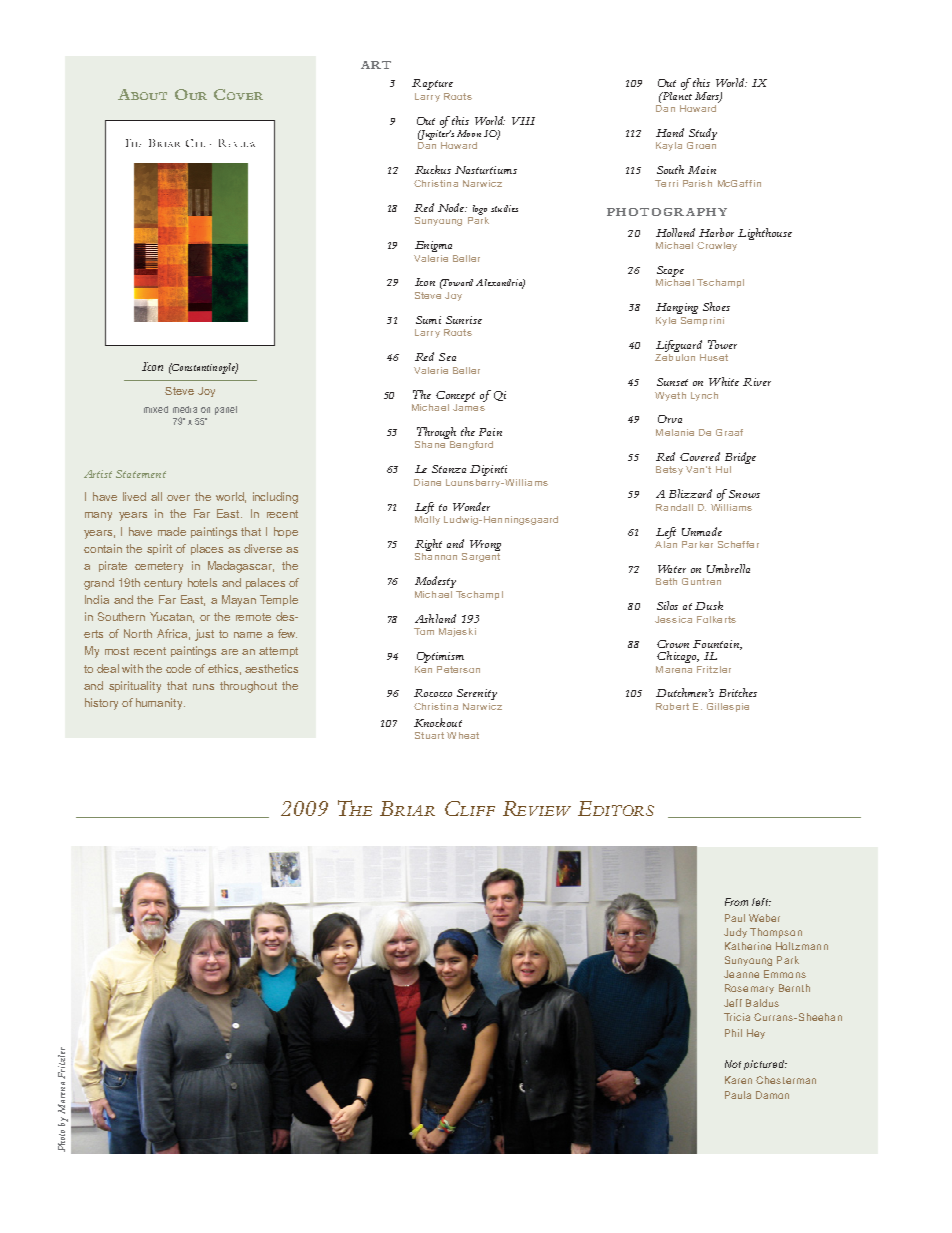  What do you see at coordinates (723, 469) in the document?
I see `Hul` at bounding box center [723, 469].
